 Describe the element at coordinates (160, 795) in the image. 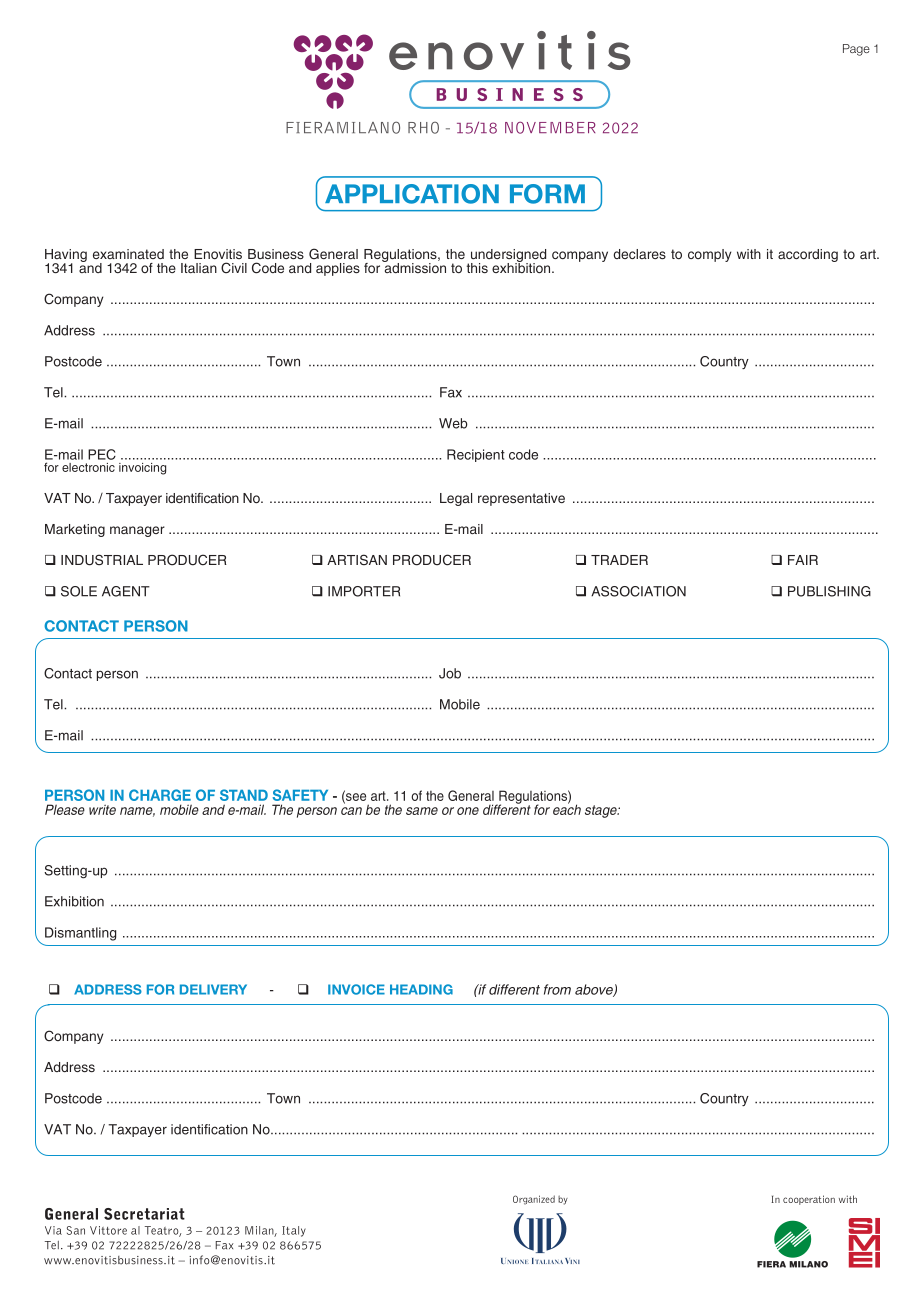

I see `CHARGE` at that location.
